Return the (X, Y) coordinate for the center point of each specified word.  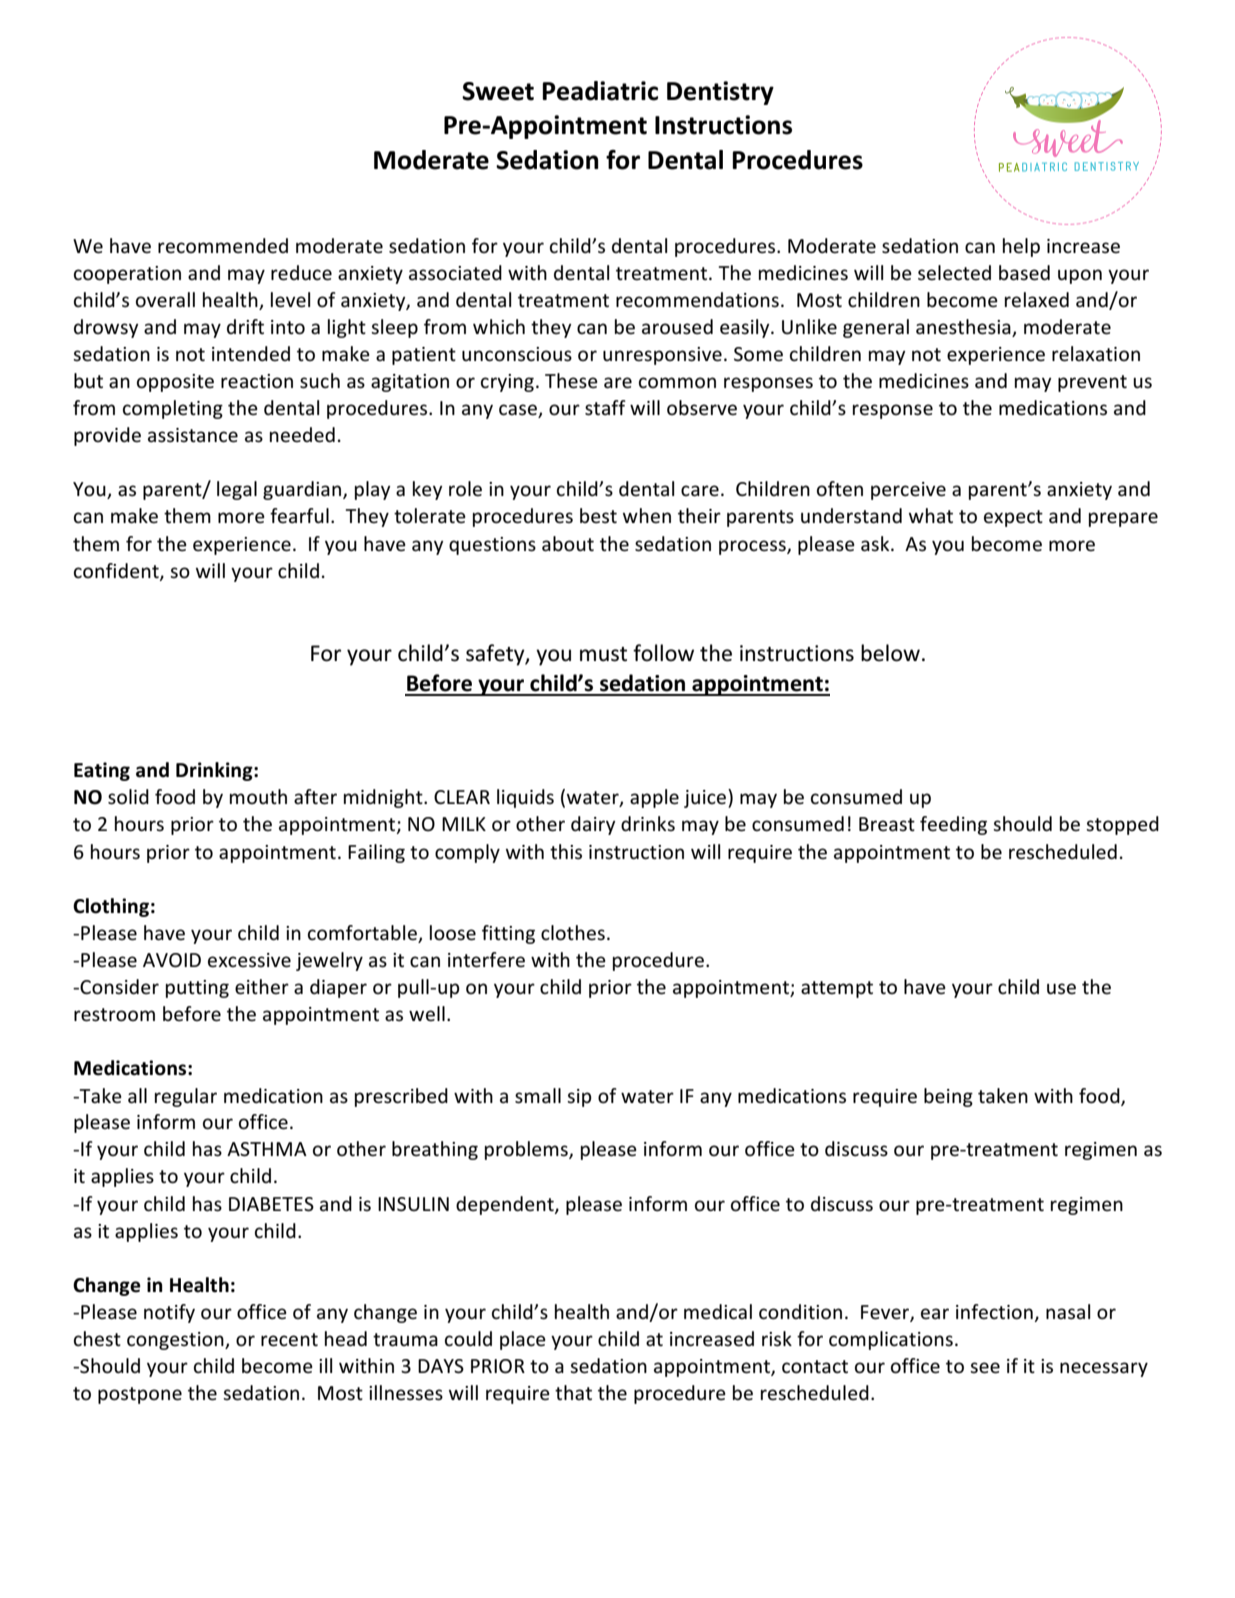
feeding (953, 825)
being (948, 1097)
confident (117, 571)
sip (579, 1098)
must (603, 654)
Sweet (498, 91)
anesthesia (964, 328)
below (890, 653)
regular (186, 1097)
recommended (223, 246)
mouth (258, 796)
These (571, 381)
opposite (175, 383)
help (1021, 247)
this (566, 852)
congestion (176, 1341)
